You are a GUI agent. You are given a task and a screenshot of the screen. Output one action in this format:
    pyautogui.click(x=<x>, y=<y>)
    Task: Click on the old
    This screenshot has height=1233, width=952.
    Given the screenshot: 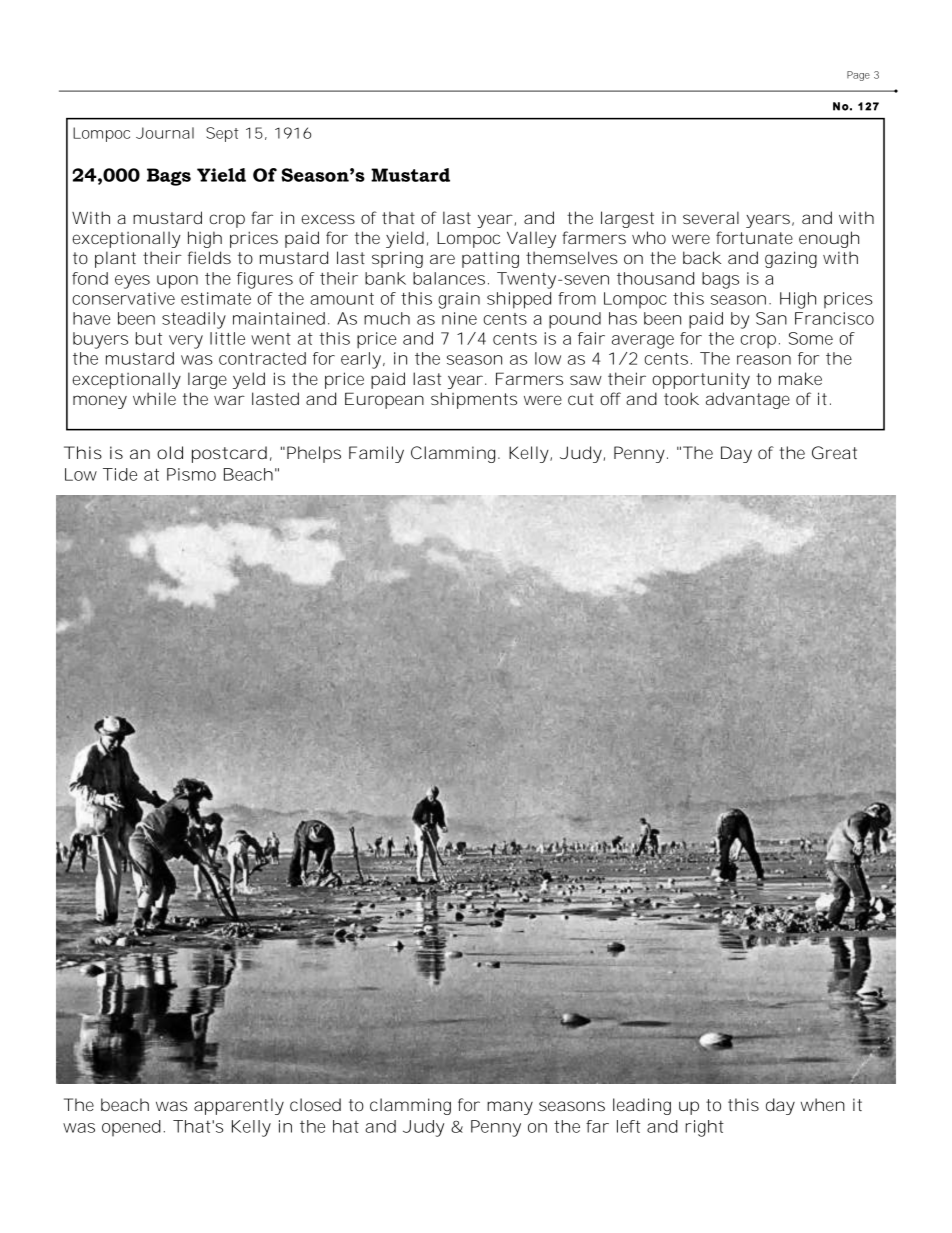 What is the action you would take?
    pyautogui.click(x=170, y=452)
